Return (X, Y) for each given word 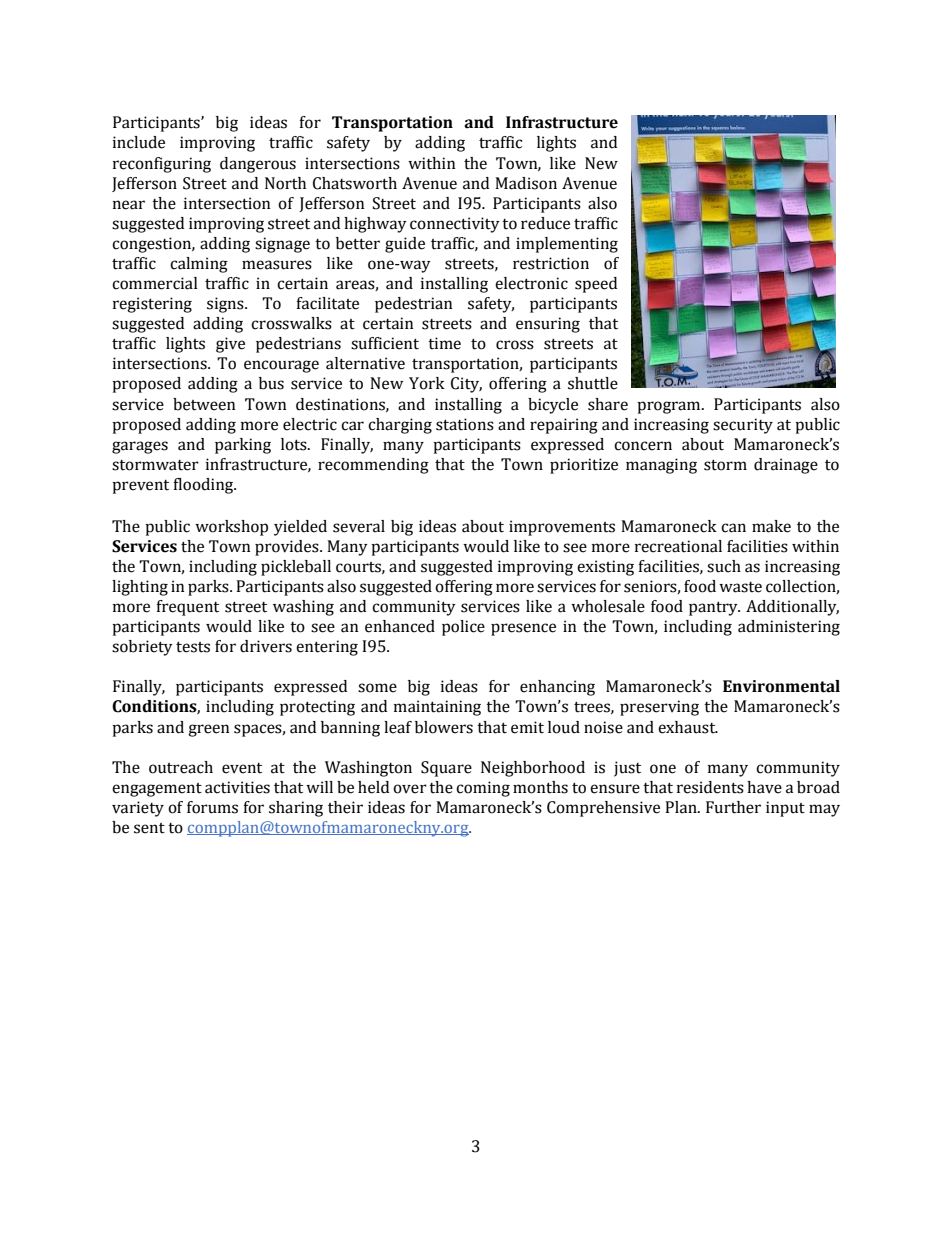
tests (193, 647)
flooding (204, 486)
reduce (545, 223)
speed (596, 285)
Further (733, 807)
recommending (373, 466)
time (444, 343)
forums (212, 807)
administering (789, 628)
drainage (786, 466)
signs (226, 305)
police (463, 628)
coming (483, 789)
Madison (526, 183)
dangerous (258, 165)
